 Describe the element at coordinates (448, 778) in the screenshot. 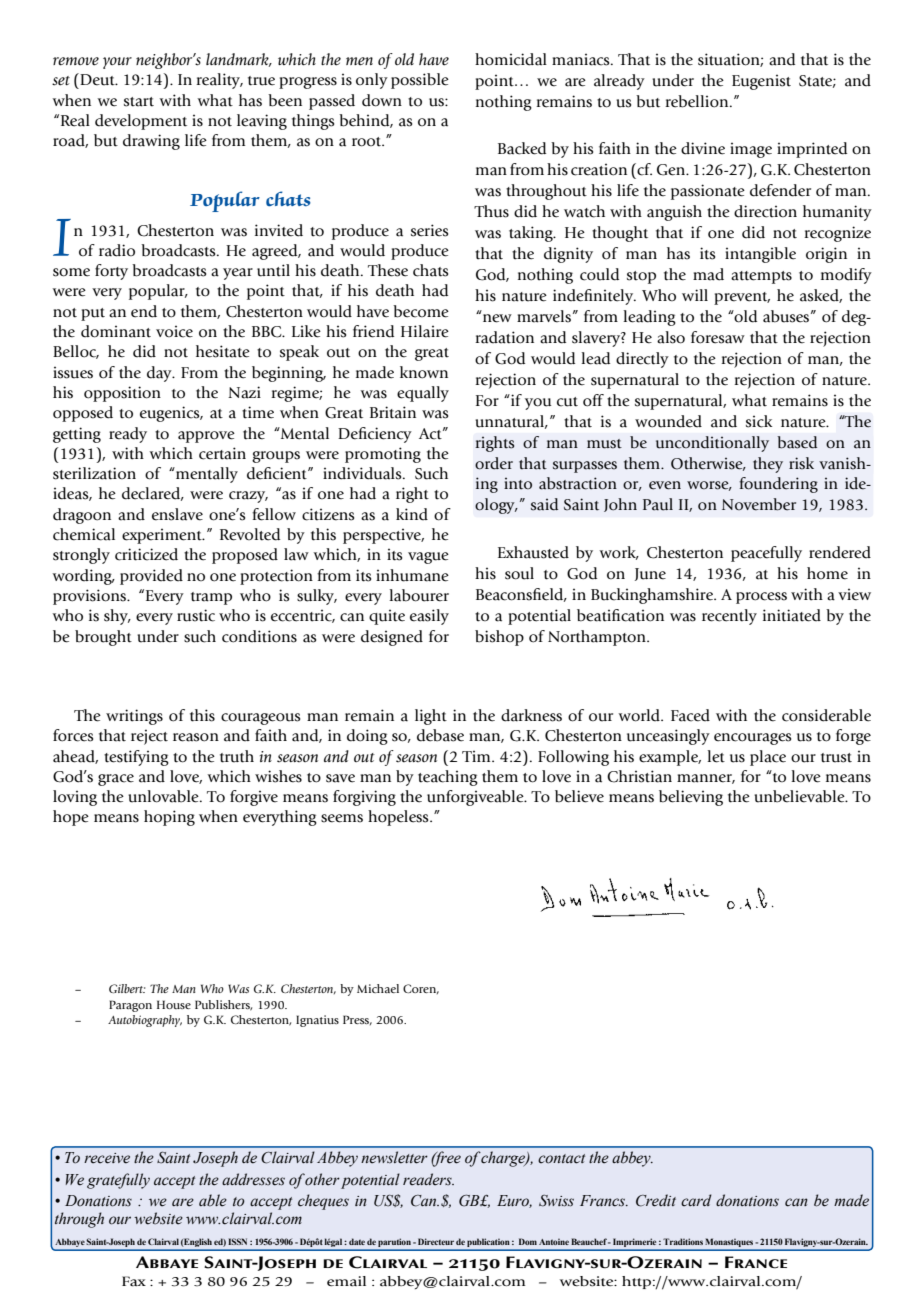

I see `teaching` at that location.
